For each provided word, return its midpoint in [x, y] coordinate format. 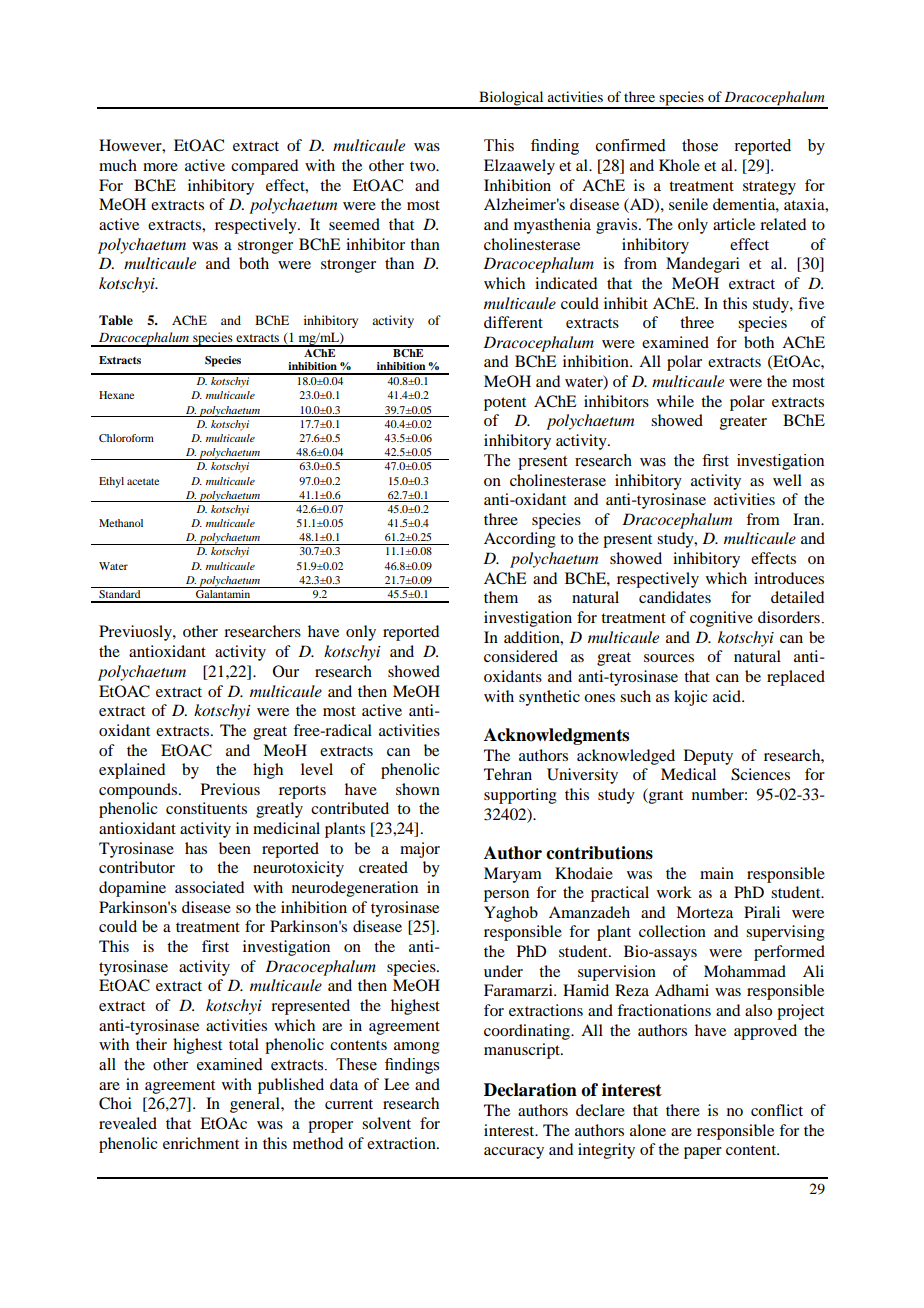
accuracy [514, 1153]
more [160, 167]
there [683, 1110]
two [424, 166]
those [700, 145]
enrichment [201, 1143]
